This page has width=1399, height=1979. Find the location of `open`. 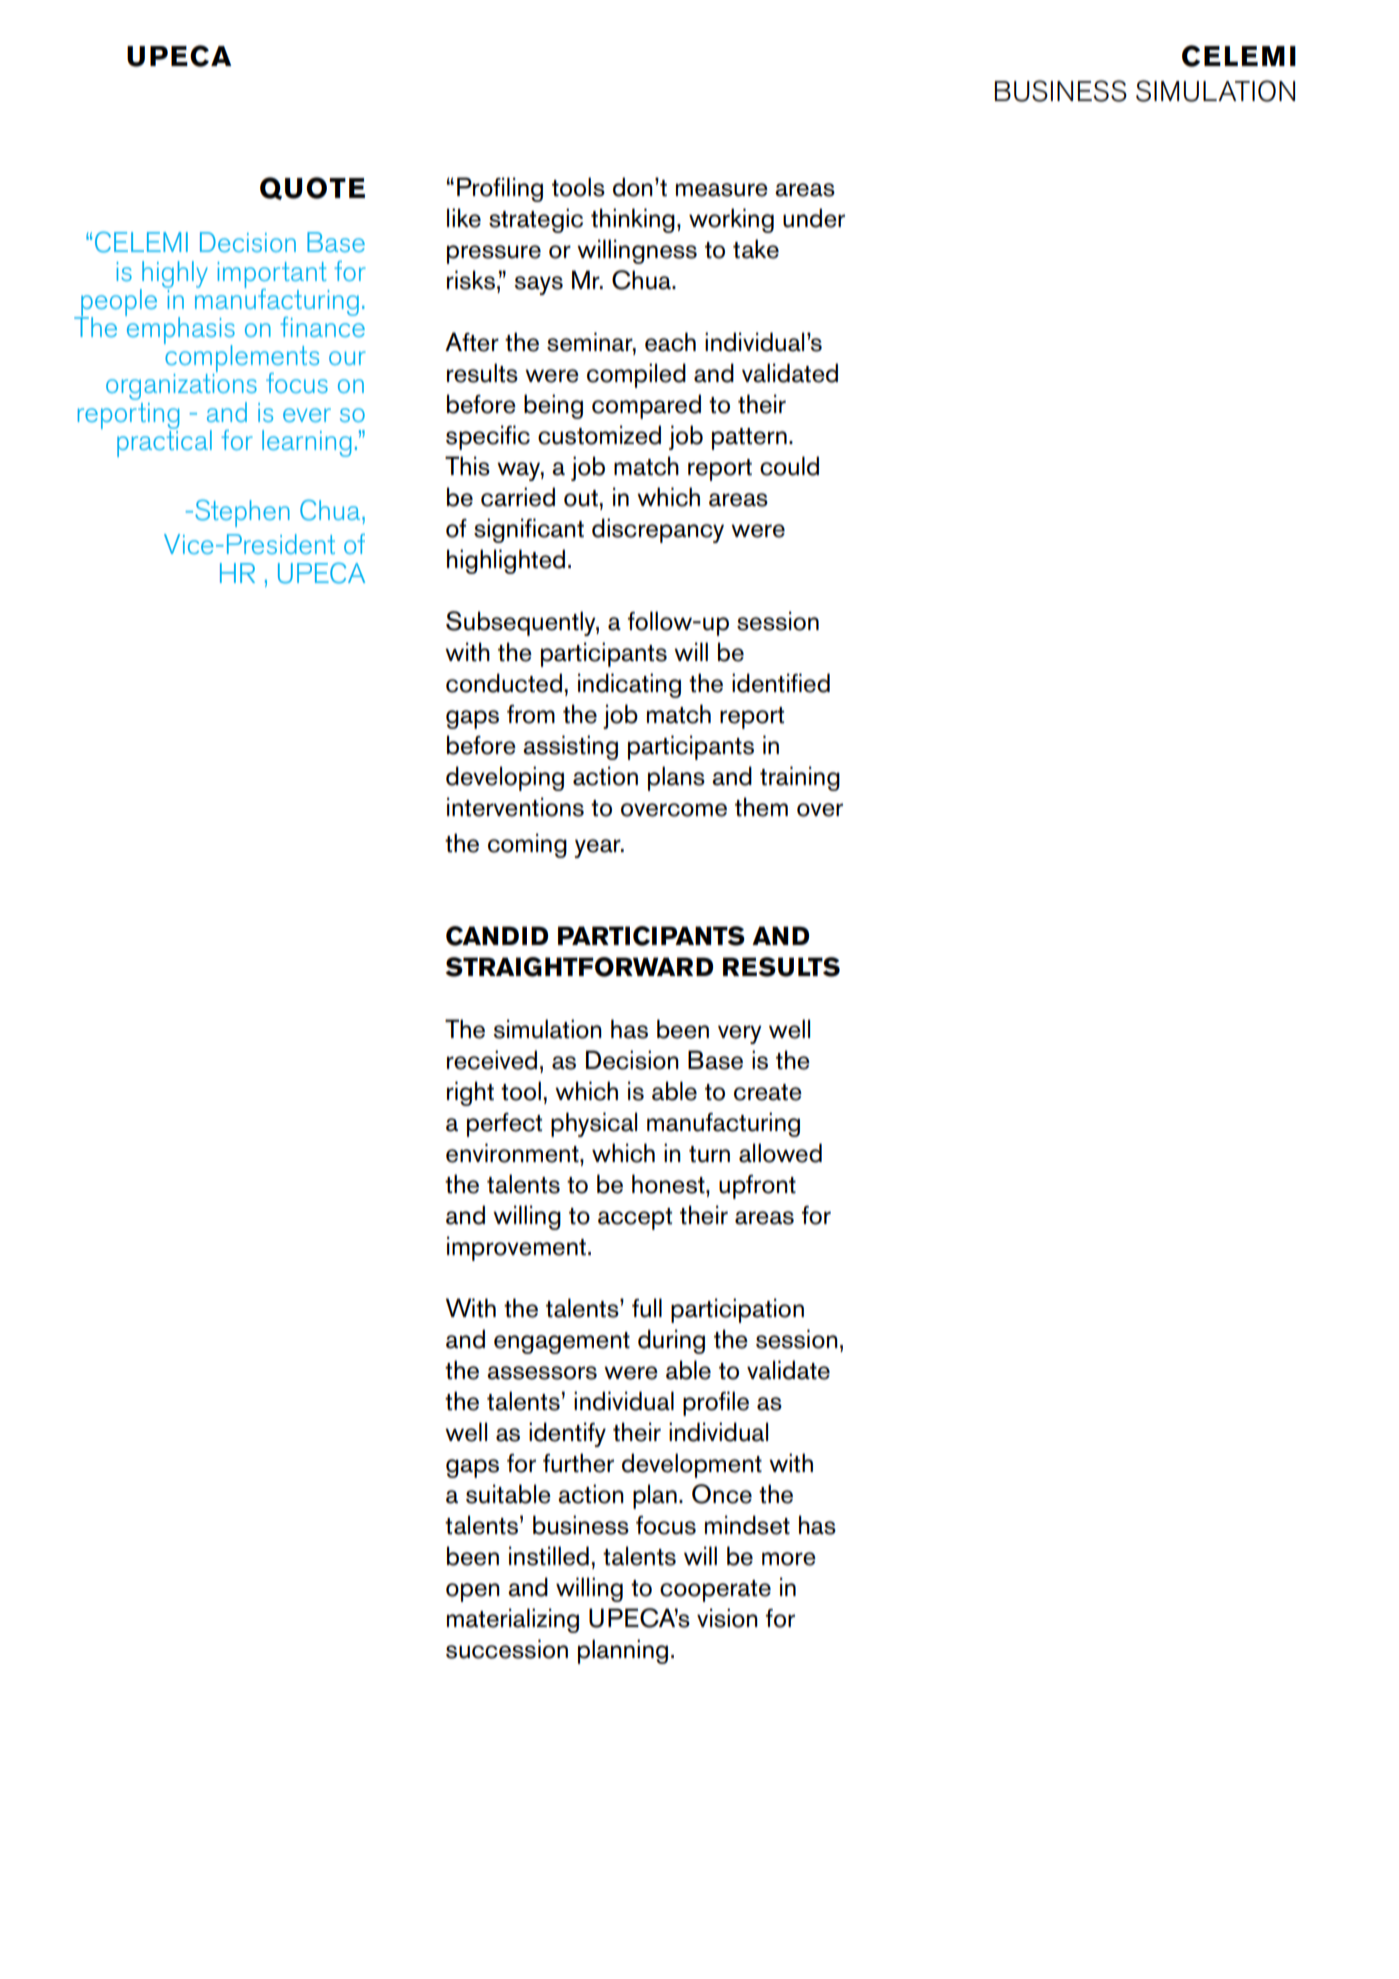

open is located at coordinates (473, 1592).
